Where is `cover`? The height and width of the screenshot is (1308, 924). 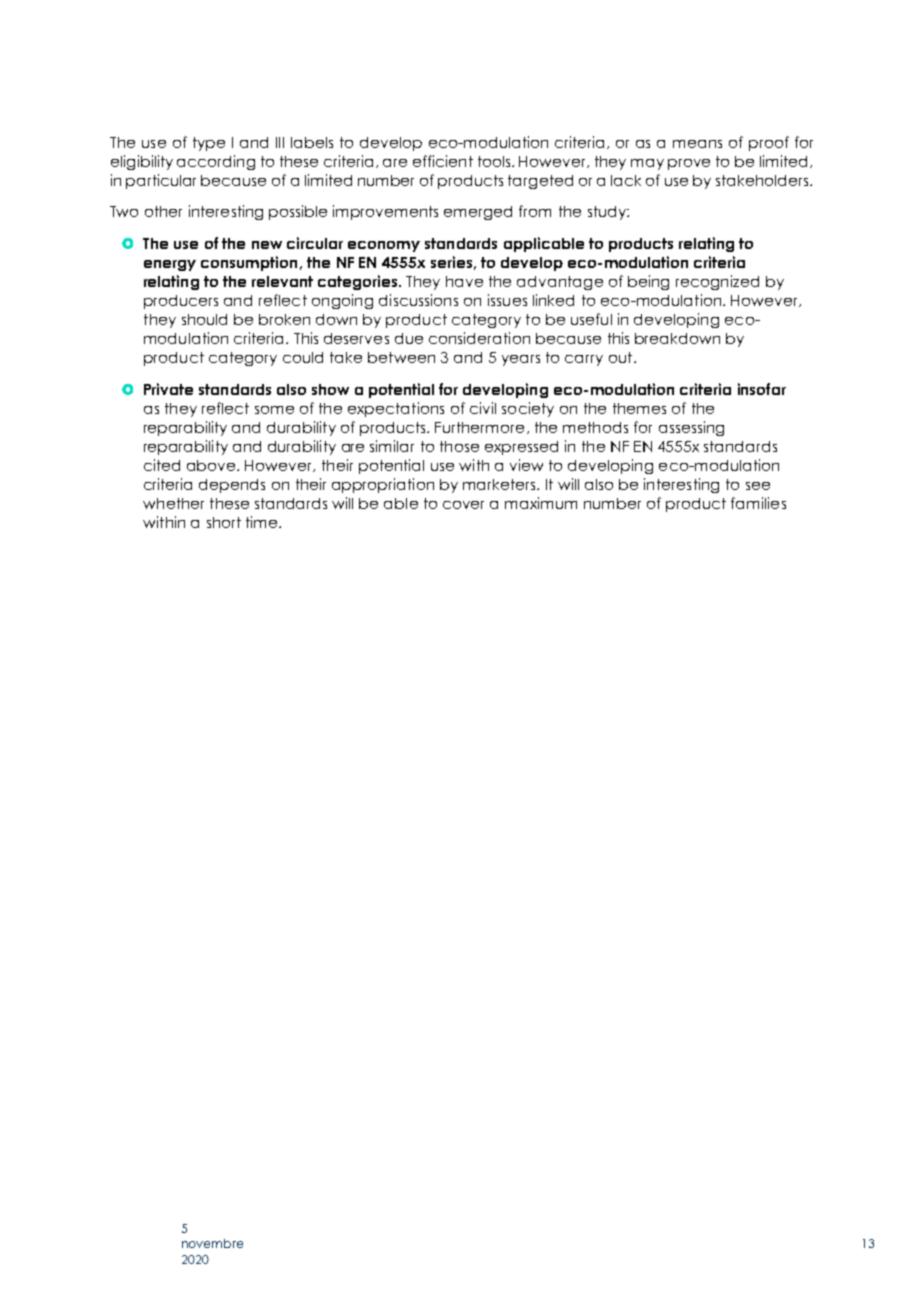 cover is located at coordinates (463, 505).
